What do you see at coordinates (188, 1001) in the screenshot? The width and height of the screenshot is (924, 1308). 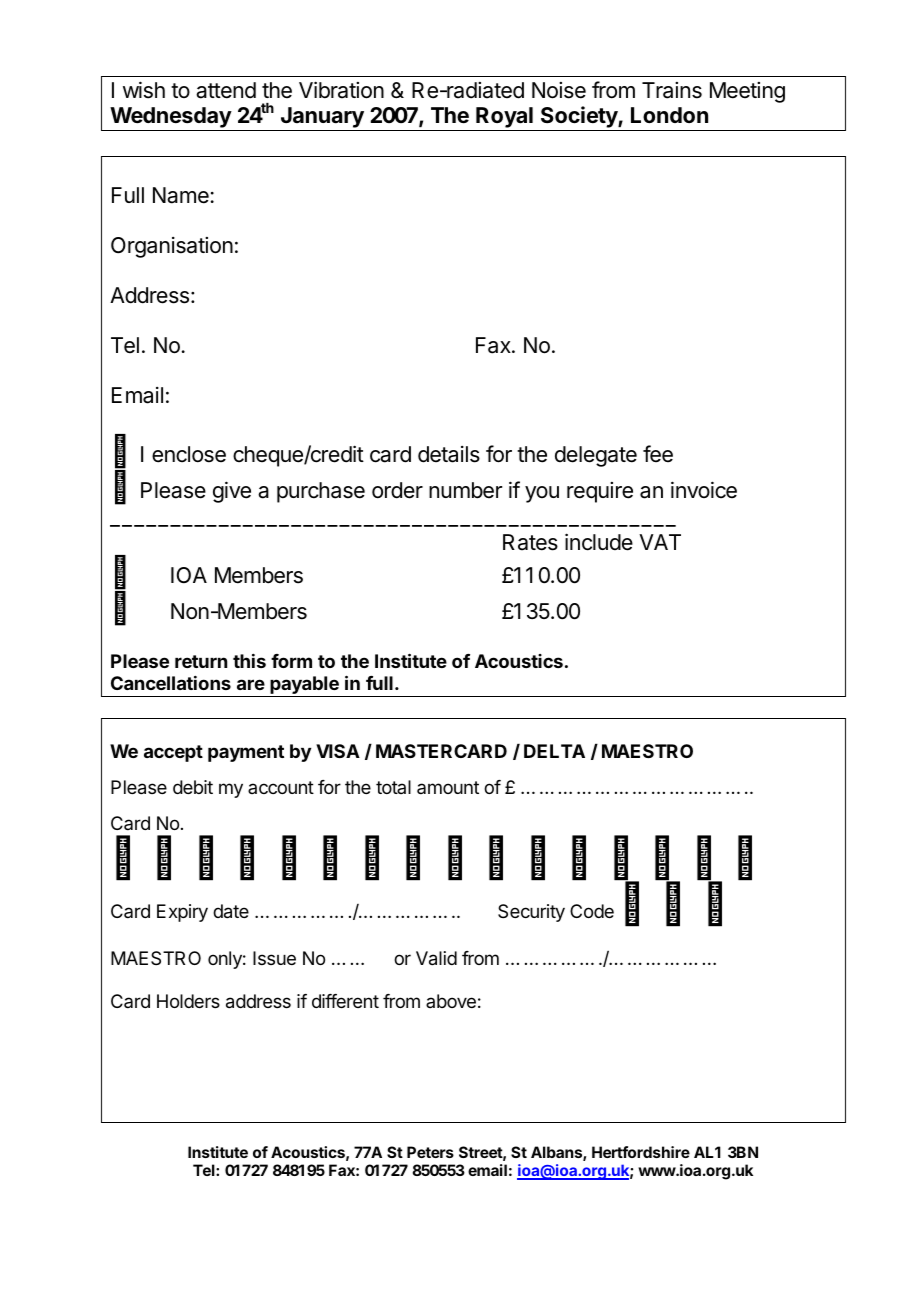 I see `Holders` at bounding box center [188, 1001].
